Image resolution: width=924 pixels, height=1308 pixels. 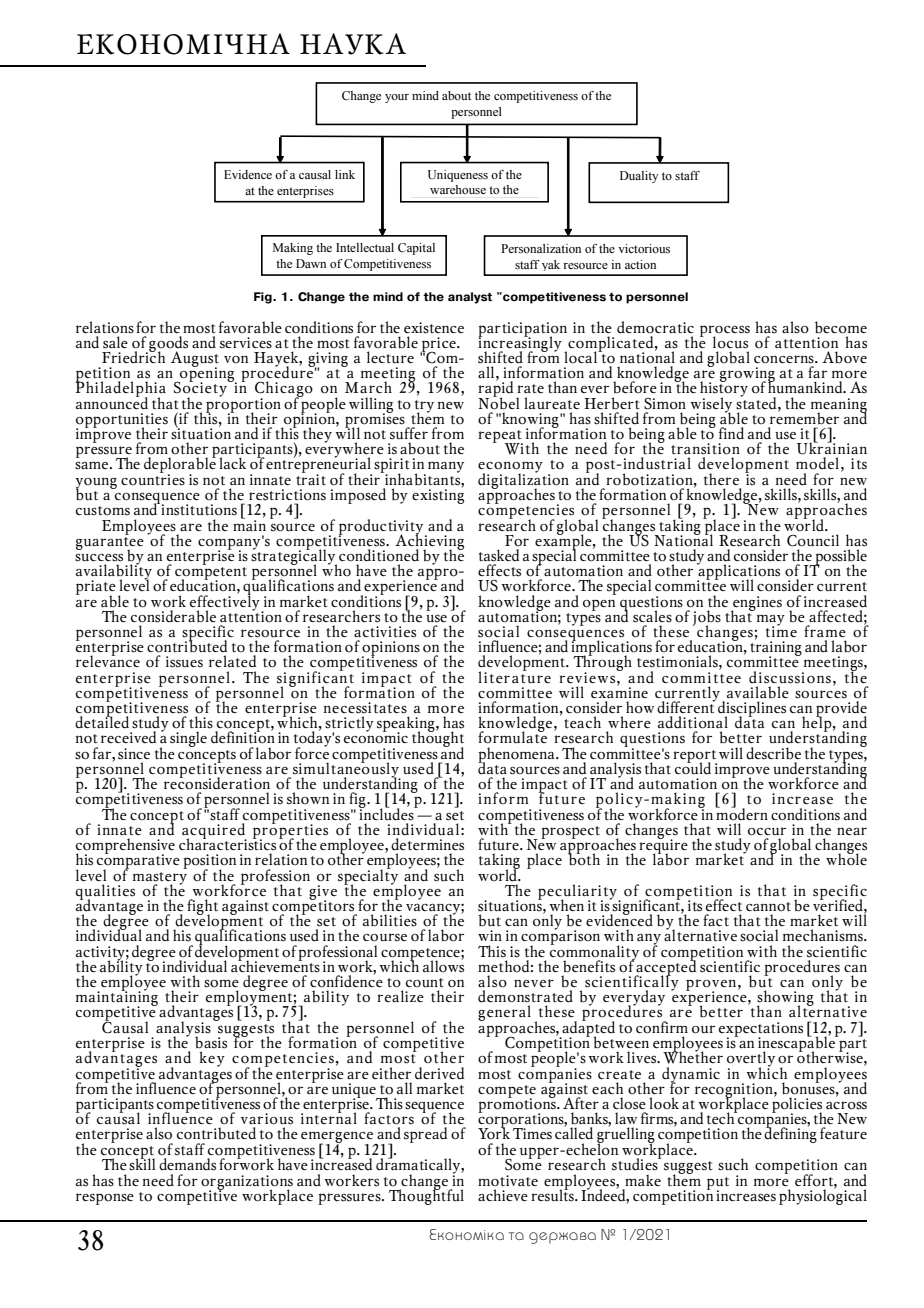 I want to click on position, so click(x=209, y=862).
